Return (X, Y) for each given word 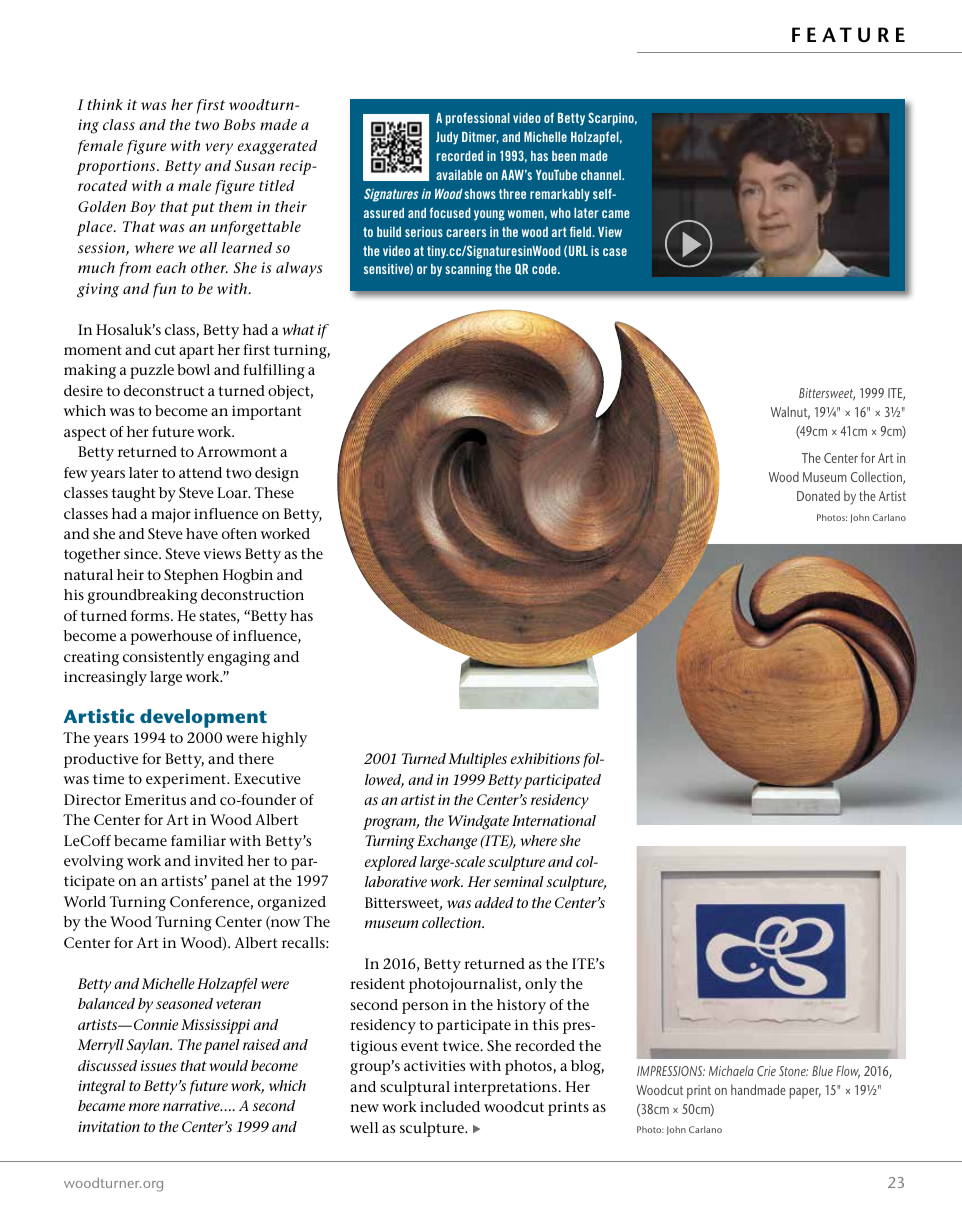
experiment (187, 781)
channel (602, 175)
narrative (192, 1105)
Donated (818, 495)
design (277, 474)
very (219, 149)
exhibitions (545, 758)
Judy (447, 138)
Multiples (477, 760)
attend (200, 472)
